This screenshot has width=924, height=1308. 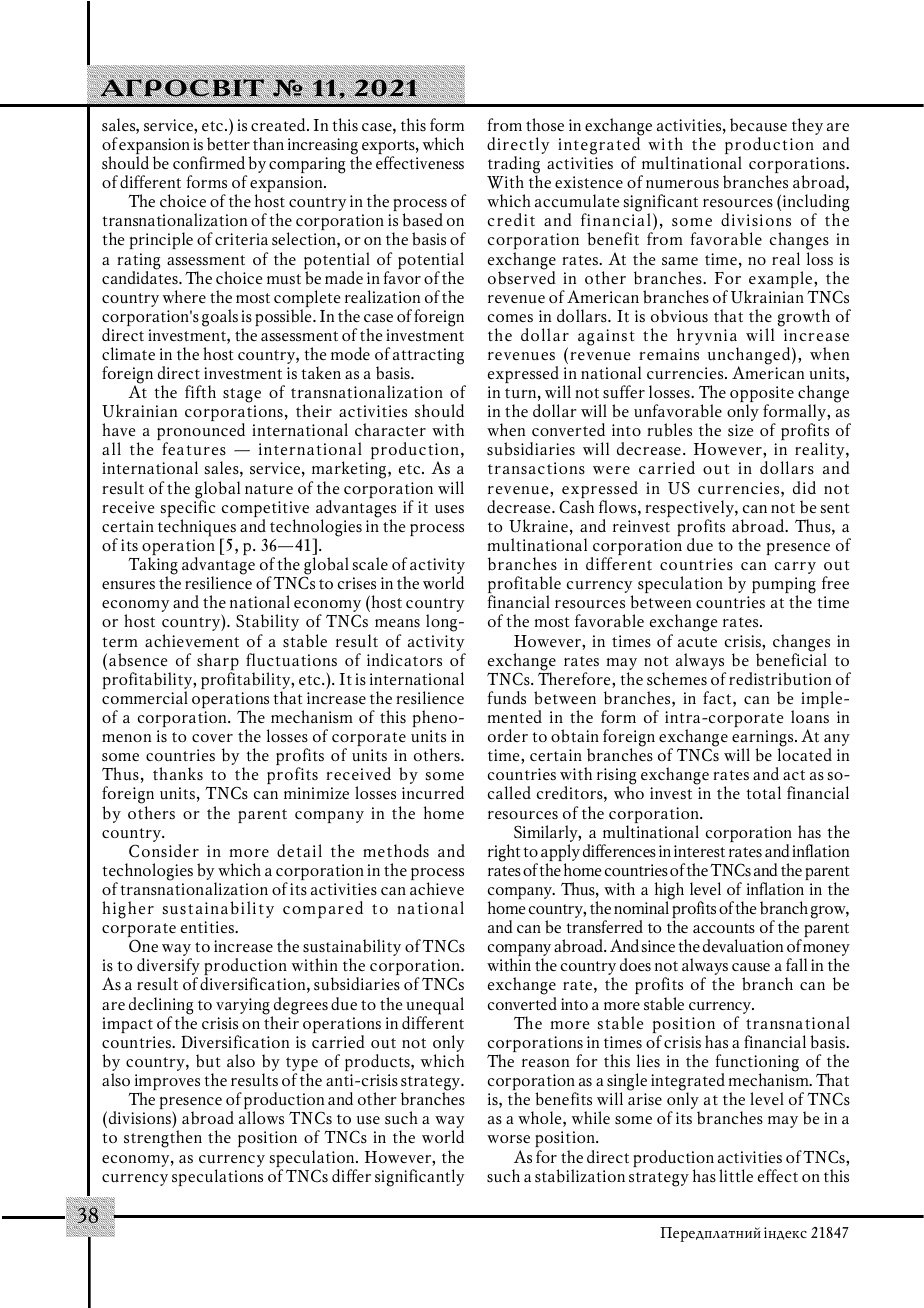 I want to click on uses, so click(x=449, y=509).
